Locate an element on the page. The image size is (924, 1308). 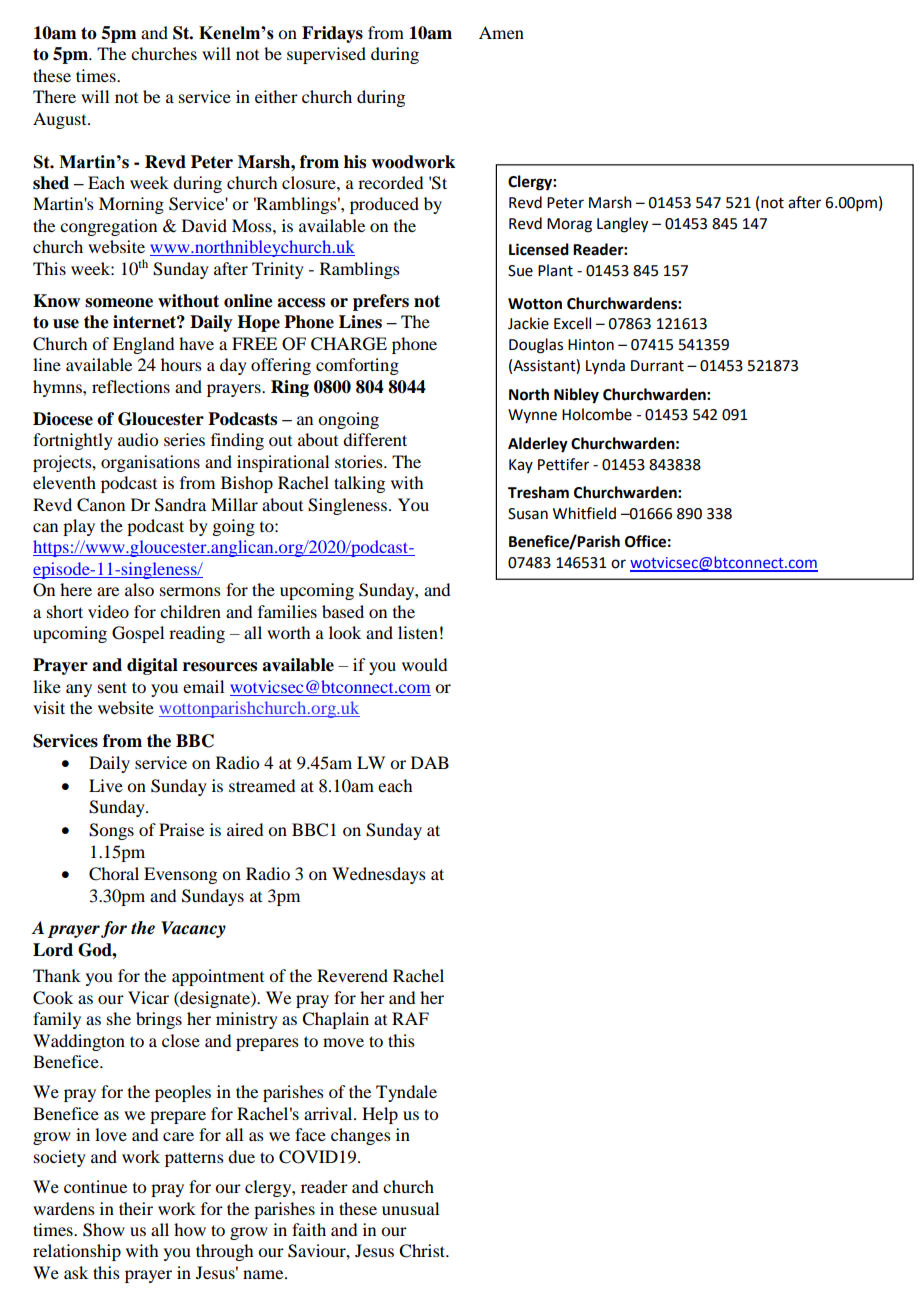
Show is located at coordinates (104, 1230).
